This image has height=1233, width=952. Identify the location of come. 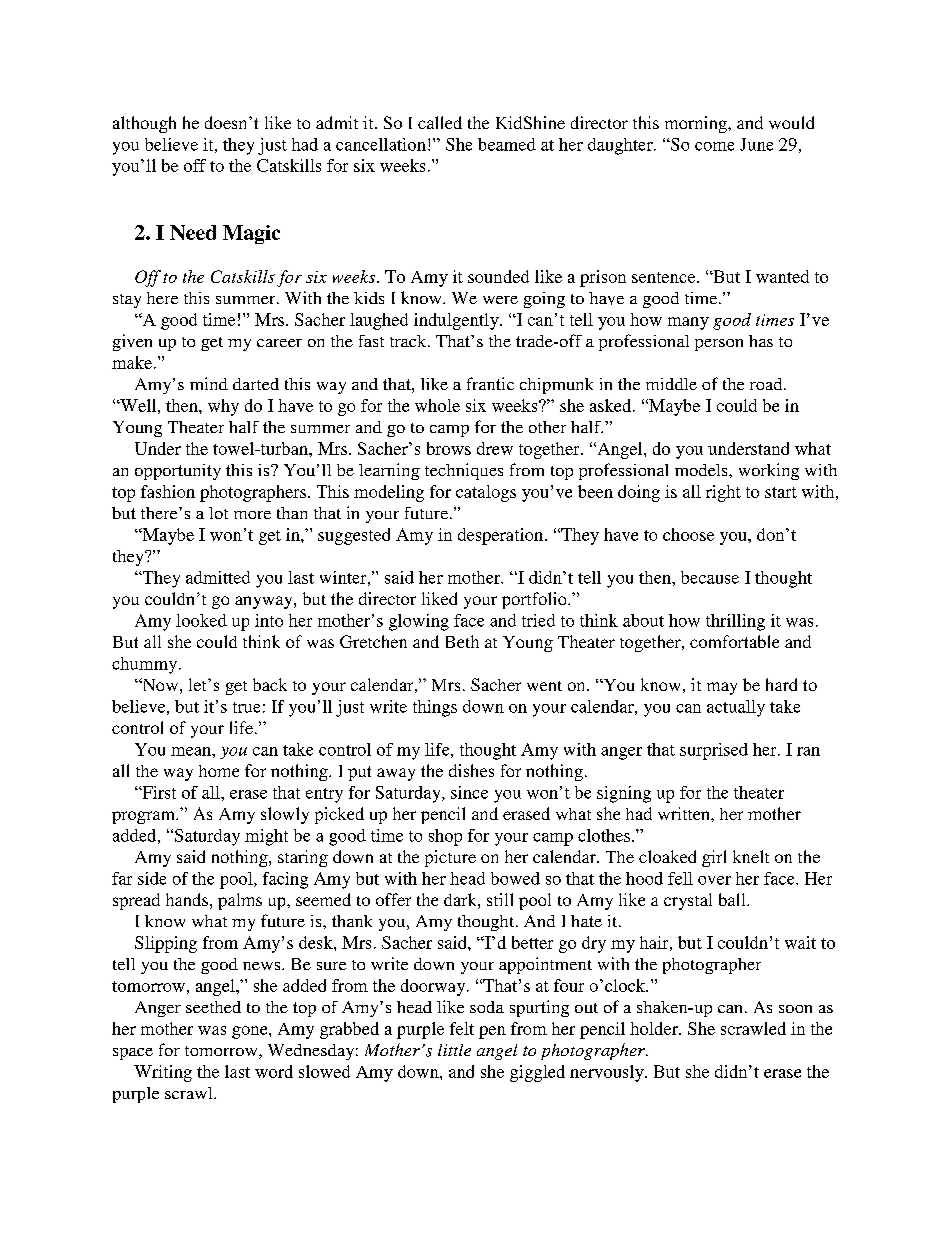
(714, 146).
